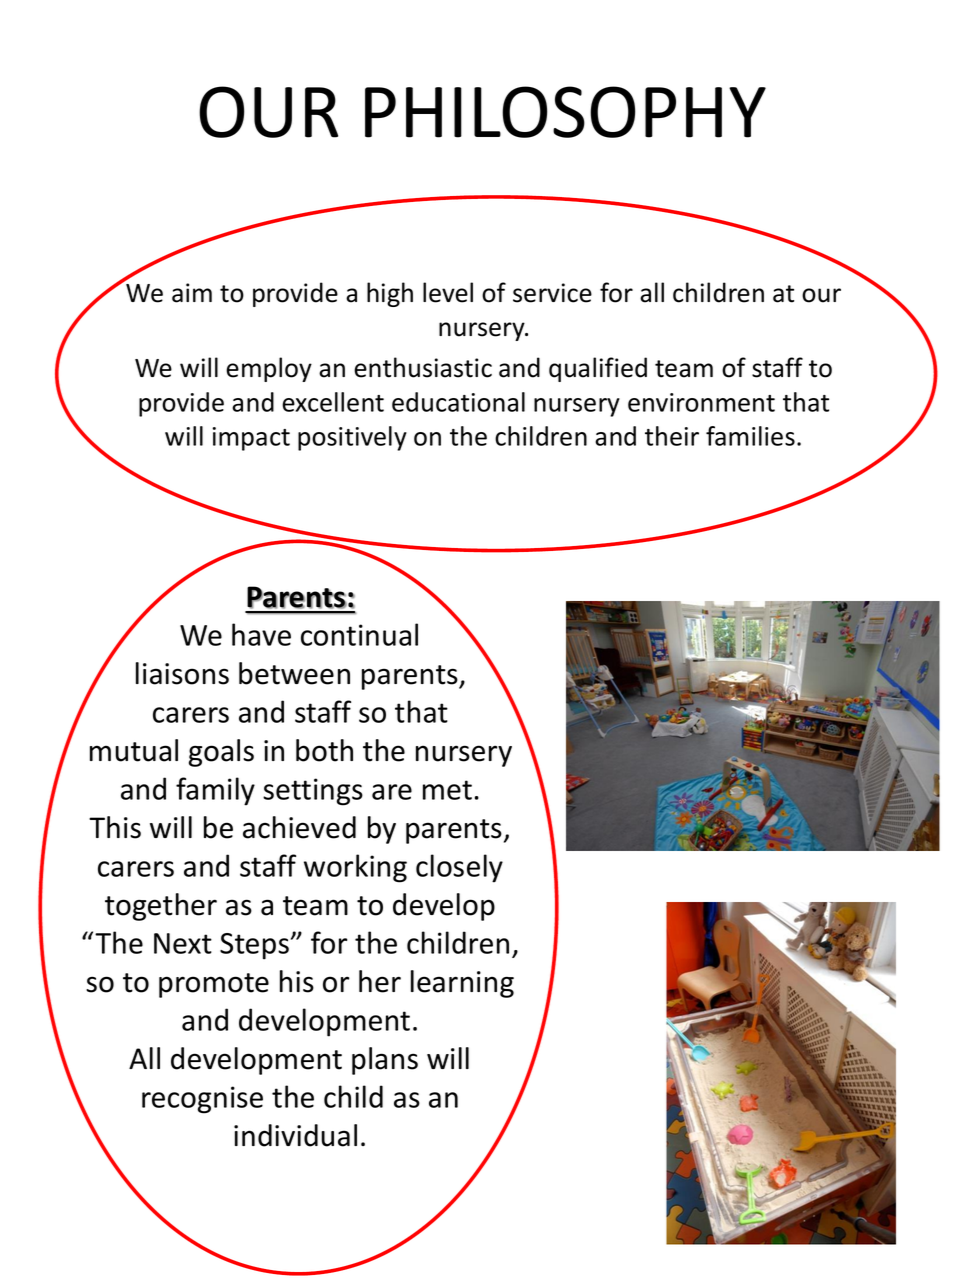 The height and width of the screenshot is (1283, 962). What do you see at coordinates (462, 984) in the screenshot?
I see `learning` at bounding box center [462, 984].
